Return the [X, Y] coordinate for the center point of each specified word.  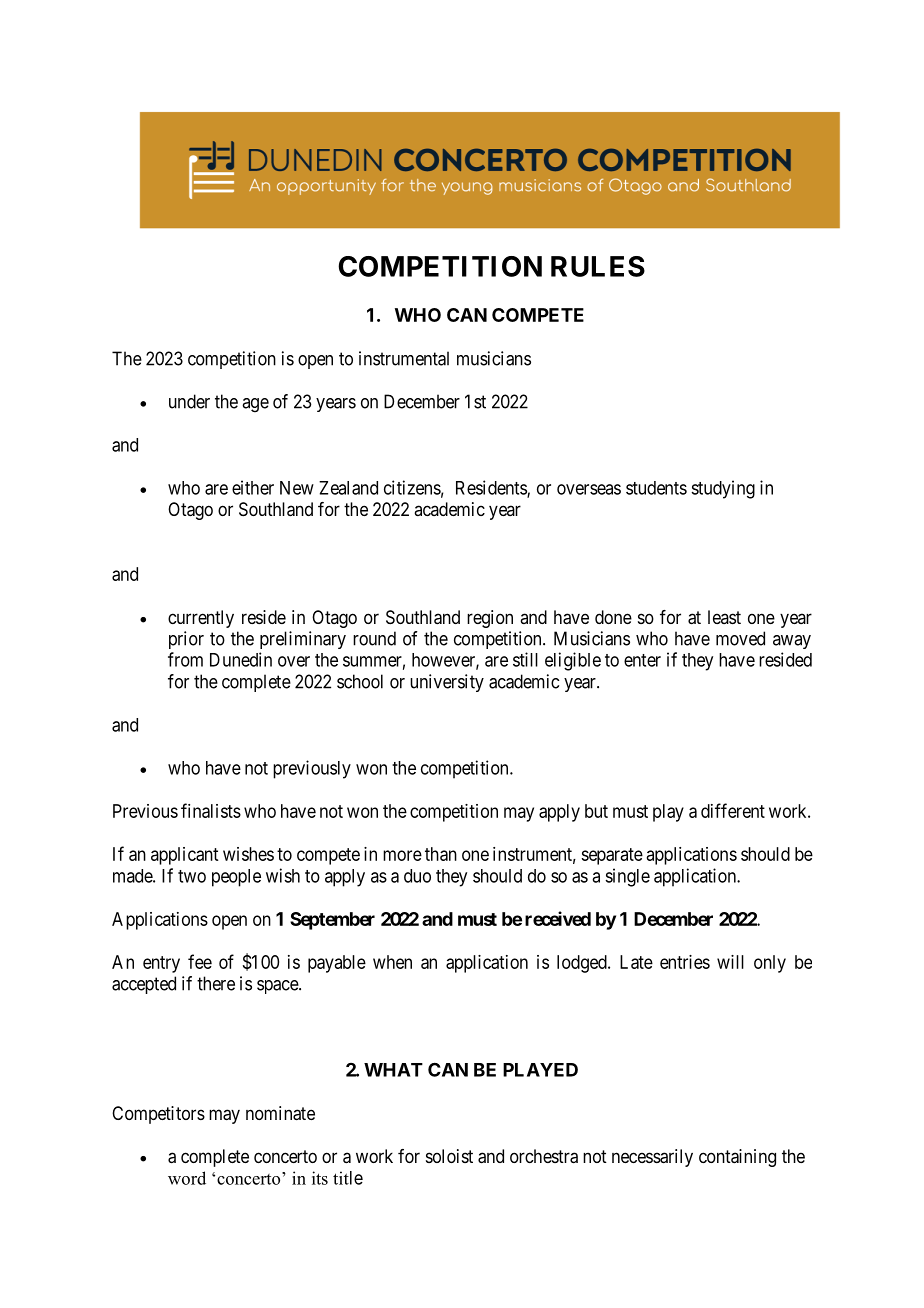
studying [723, 489]
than [441, 854]
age [255, 405]
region [490, 619]
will [730, 962]
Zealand [348, 488]
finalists [211, 810]
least [724, 617]
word [187, 1178]
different [733, 810]
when [392, 962]
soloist [449, 1156]
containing [737, 1158]
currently [201, 619]
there [216, 983]
